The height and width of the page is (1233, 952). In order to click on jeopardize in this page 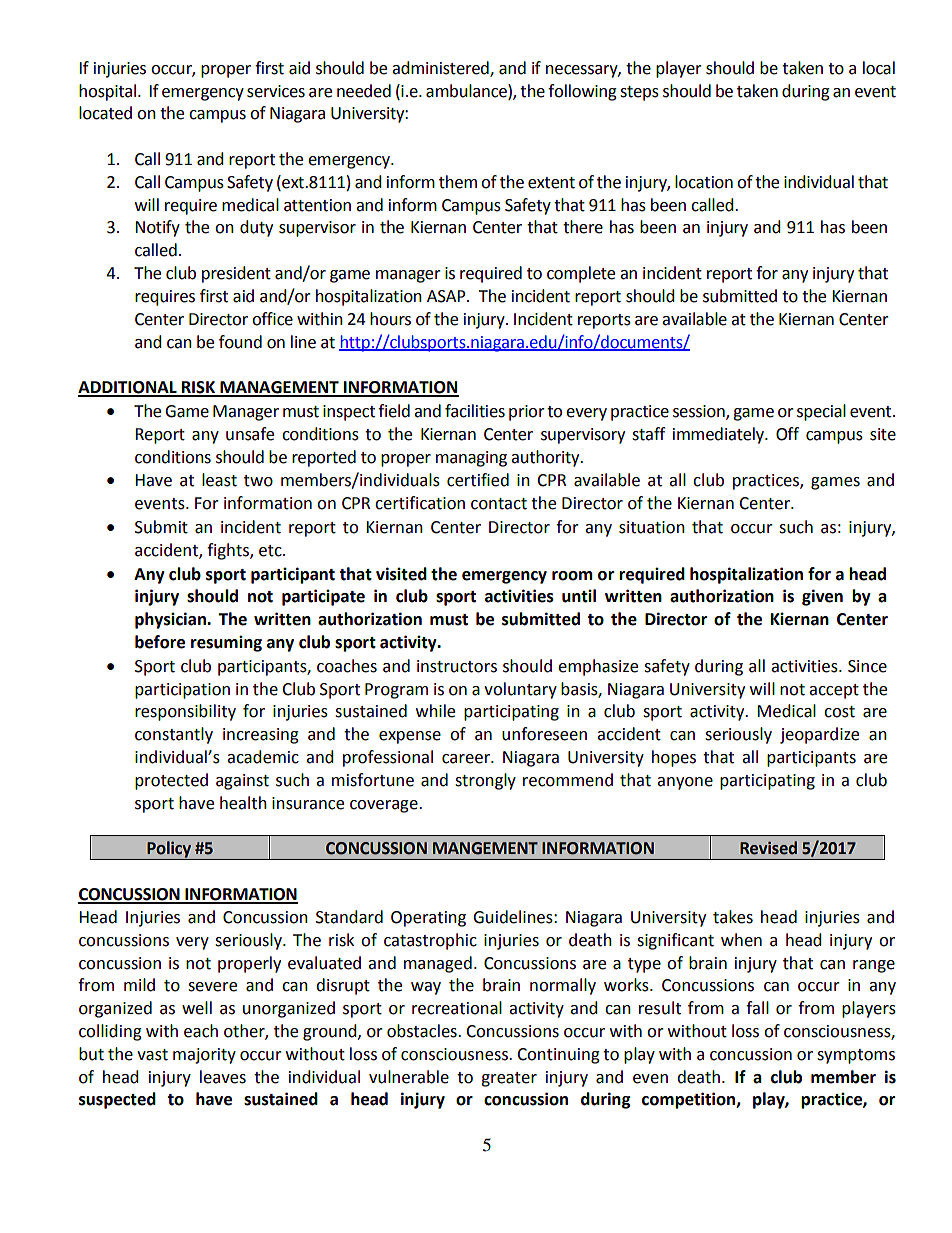, I will do `click(819, 735)`.
